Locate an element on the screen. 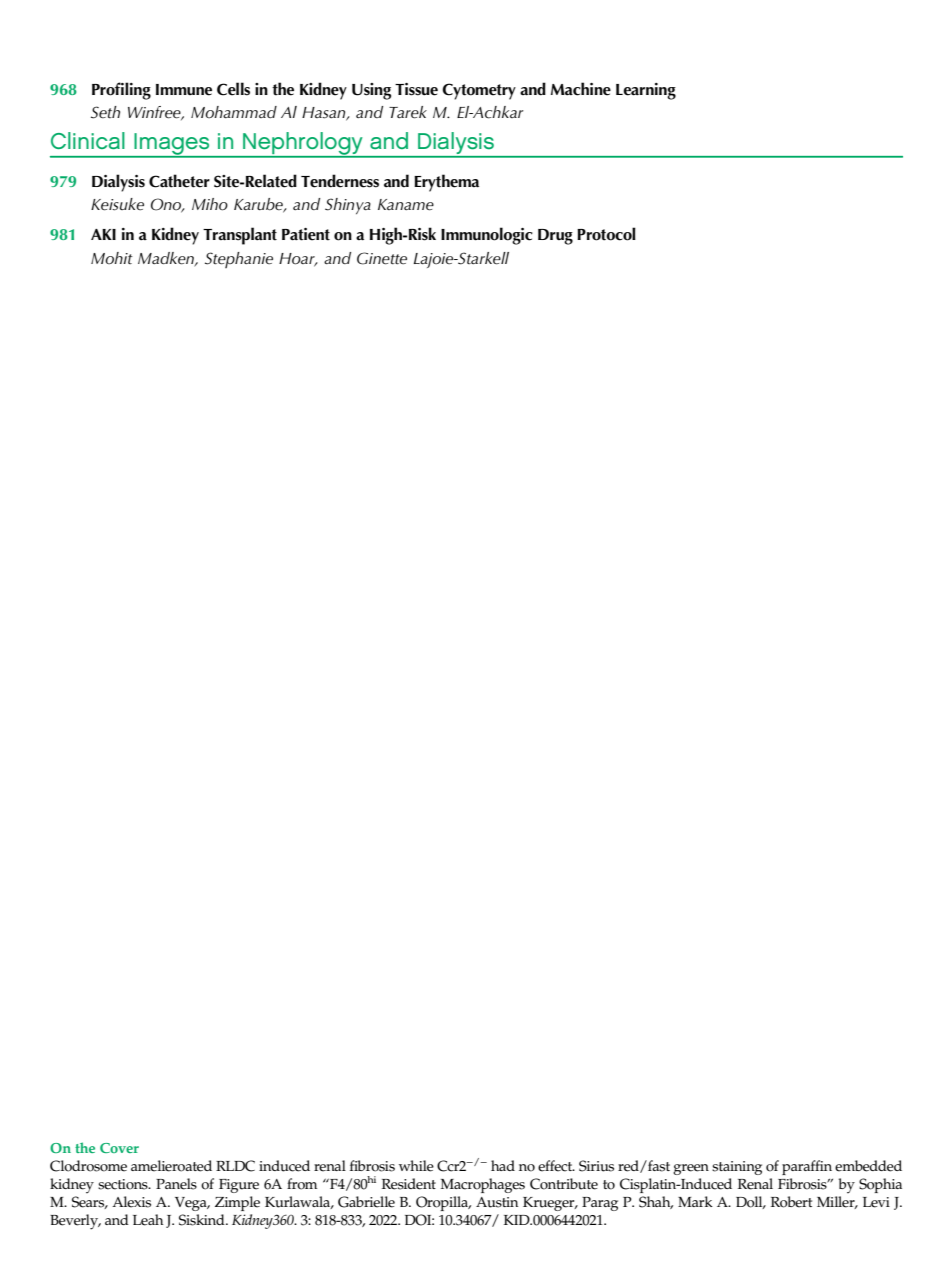  Cover is located at coordinates (119, 1148).
